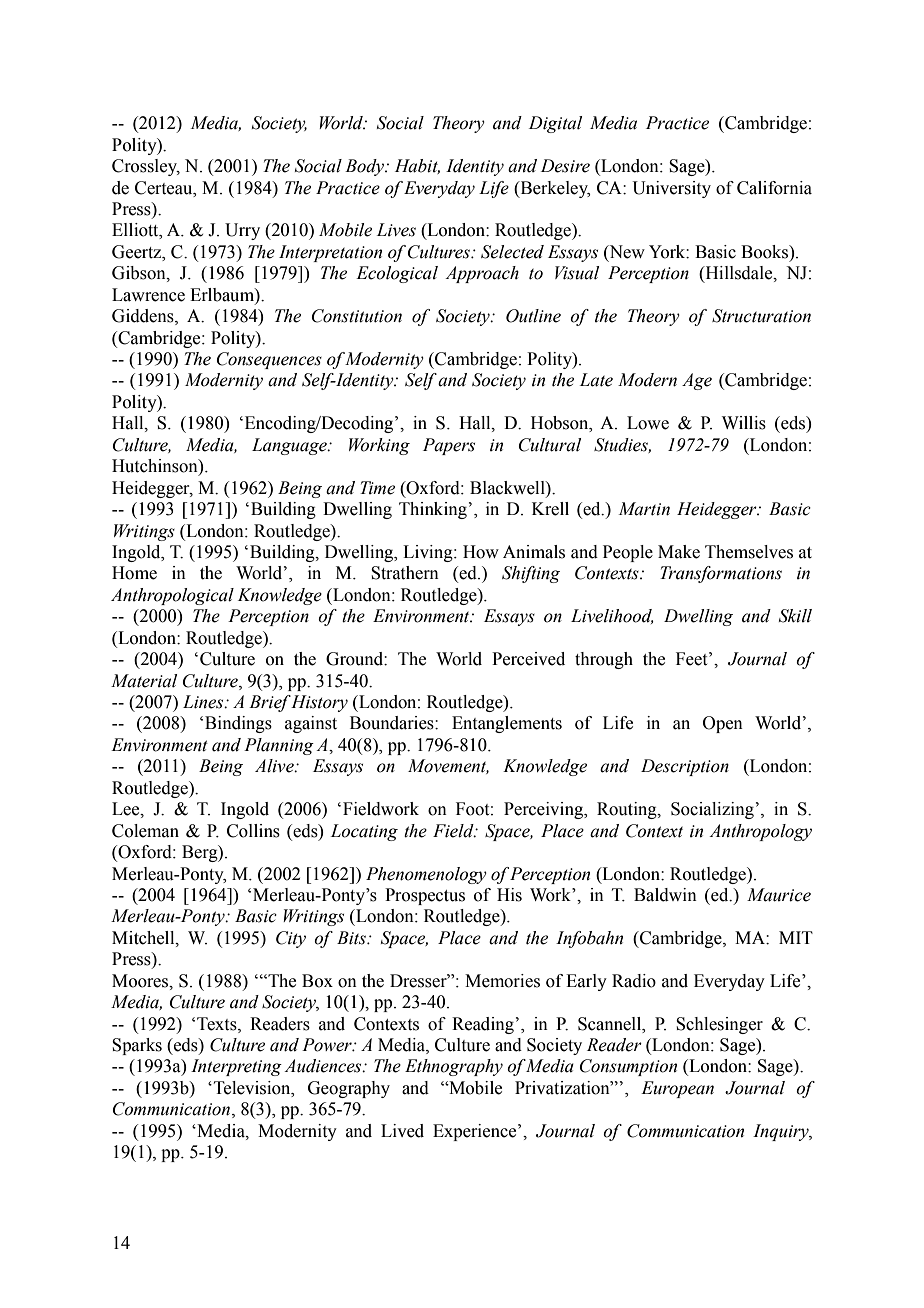 This screenshot has width=924, height=1308. Describe the element at coordinates (236, 1067) in the screenshot. I see `Interpreting` at that location.
